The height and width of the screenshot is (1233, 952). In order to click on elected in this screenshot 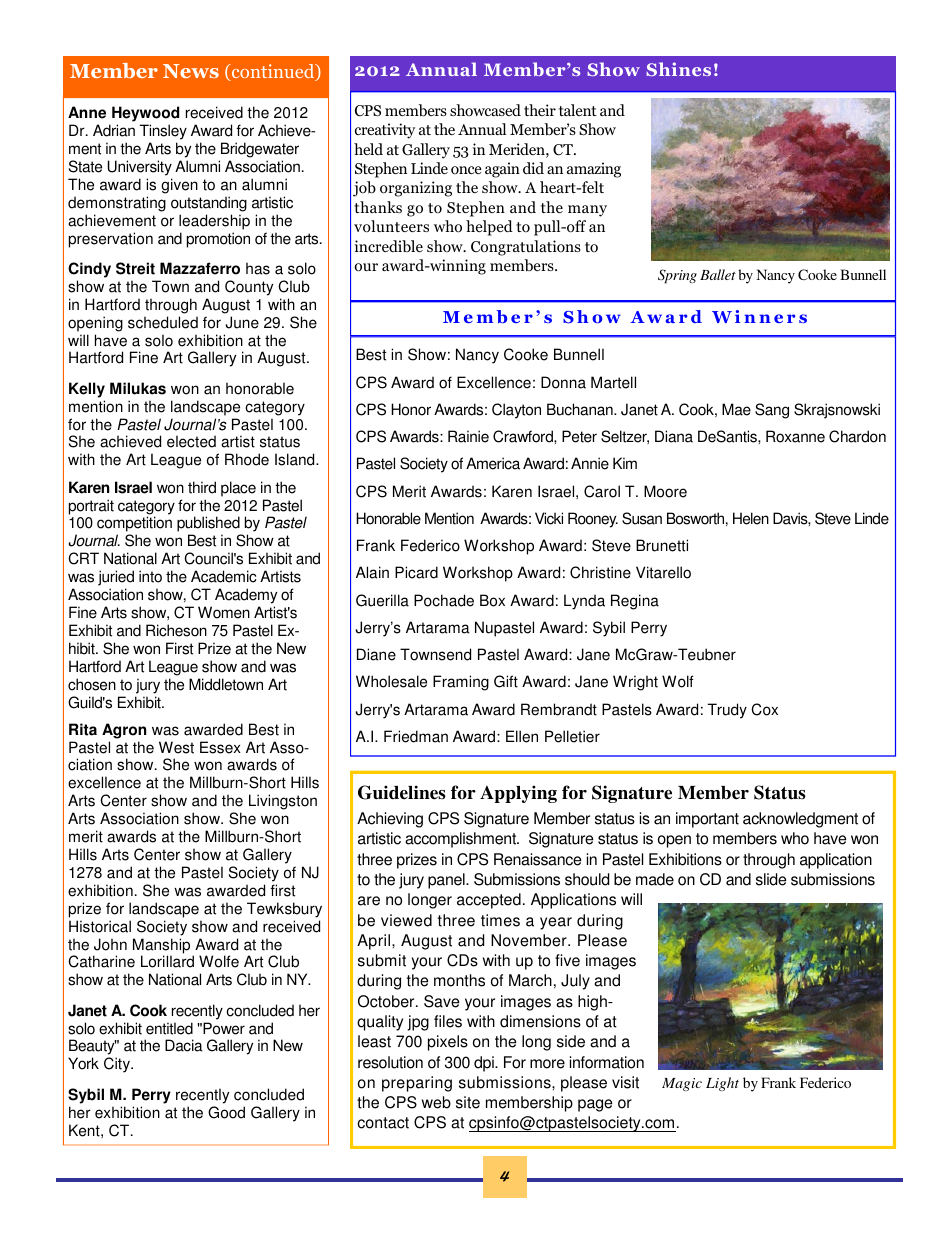, I will do `click(191, 441)`.
